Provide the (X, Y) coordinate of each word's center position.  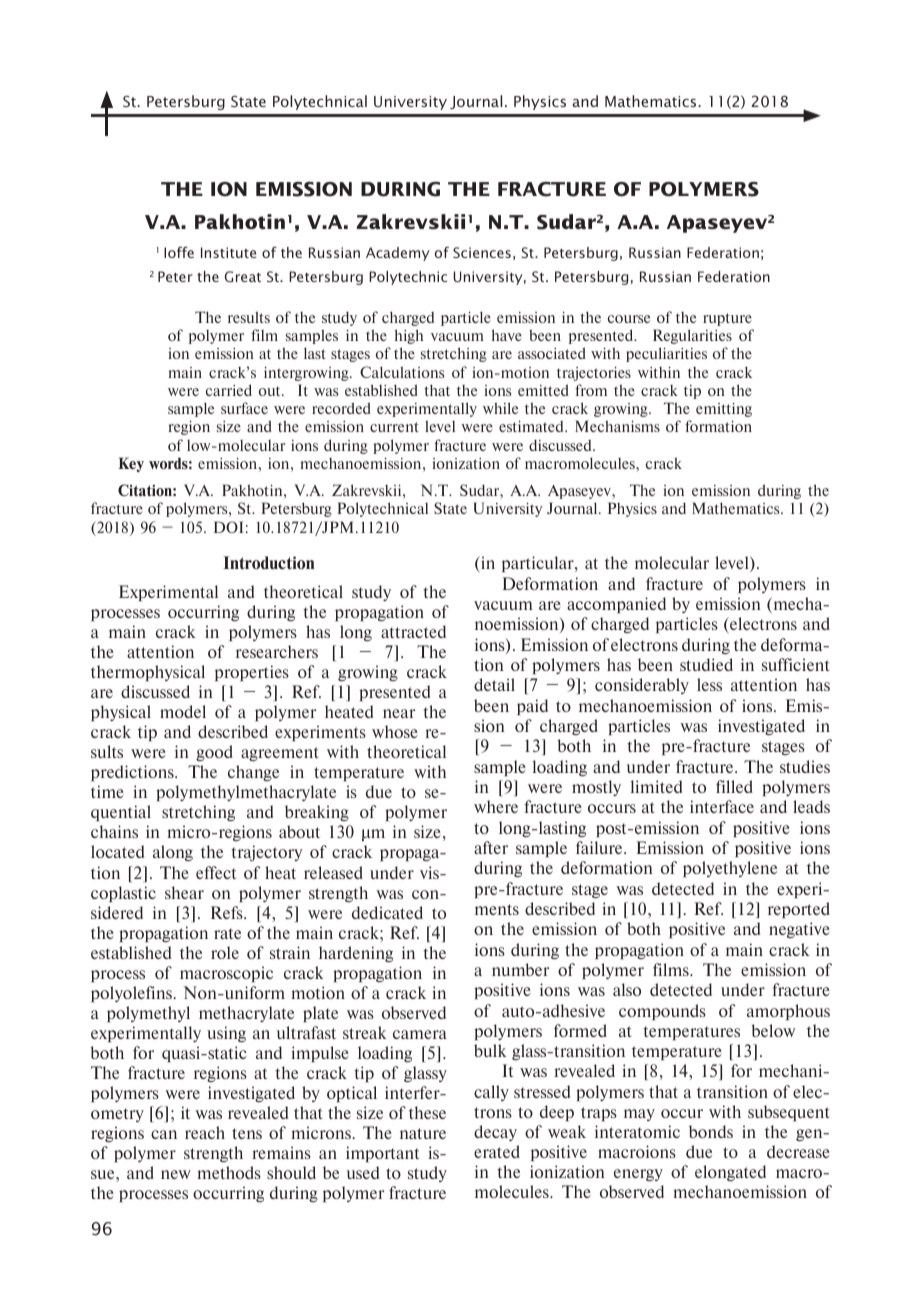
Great (243, 276)
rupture (727, 319)
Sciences (482, 252)
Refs (228, 912)
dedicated (387, 912)
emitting (724, 410)
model (183, 711)
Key (131, 464)
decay (495, 1133)
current (394, 427)
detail (494, 684)
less (709, 684)
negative (799, 930)
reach (205, 1132)
